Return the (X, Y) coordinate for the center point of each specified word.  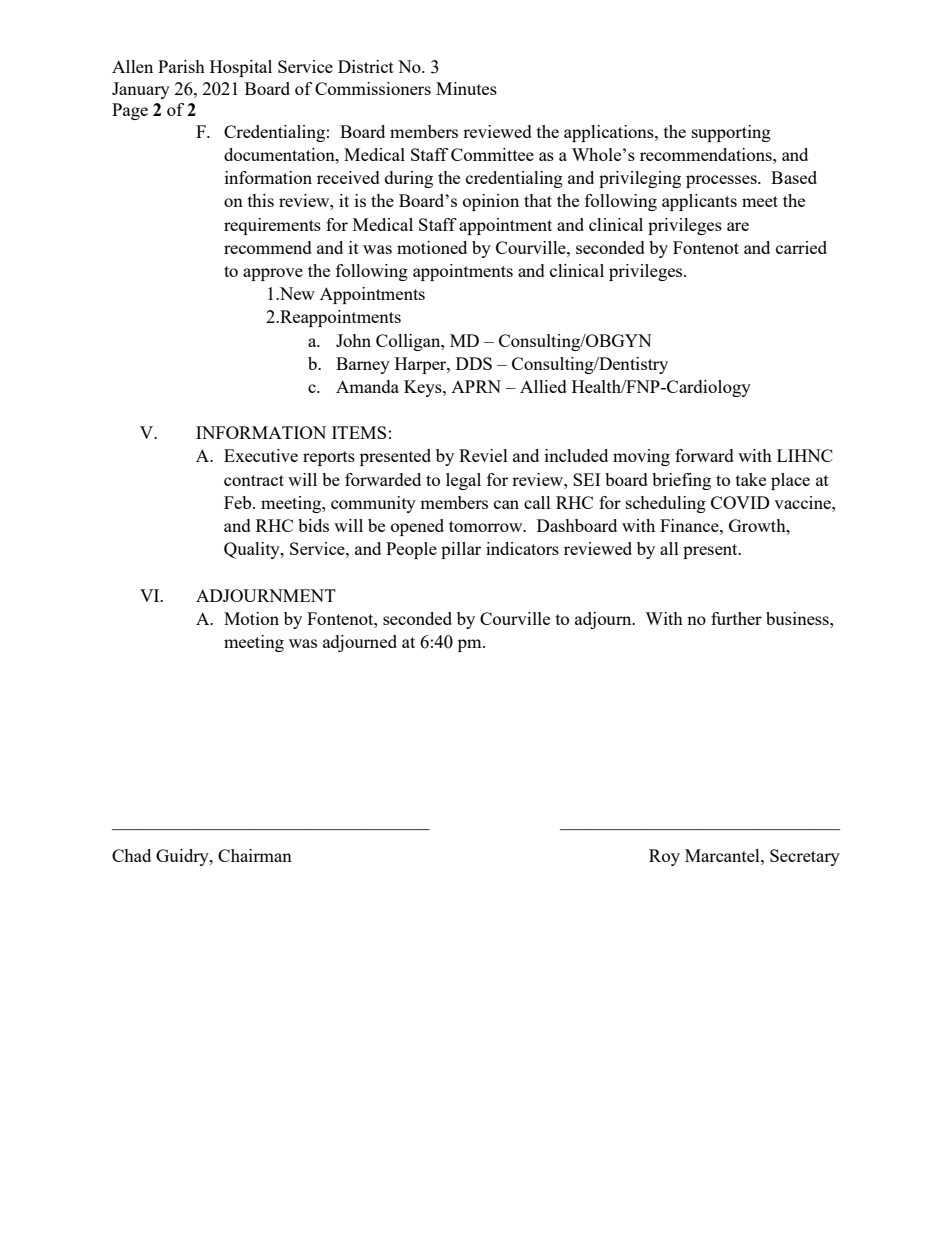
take (751, 479)
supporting (731, 133)
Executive (261, 455)
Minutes (466, 88)
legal (463, 481)
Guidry (183, 857)
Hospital (241, 68)
